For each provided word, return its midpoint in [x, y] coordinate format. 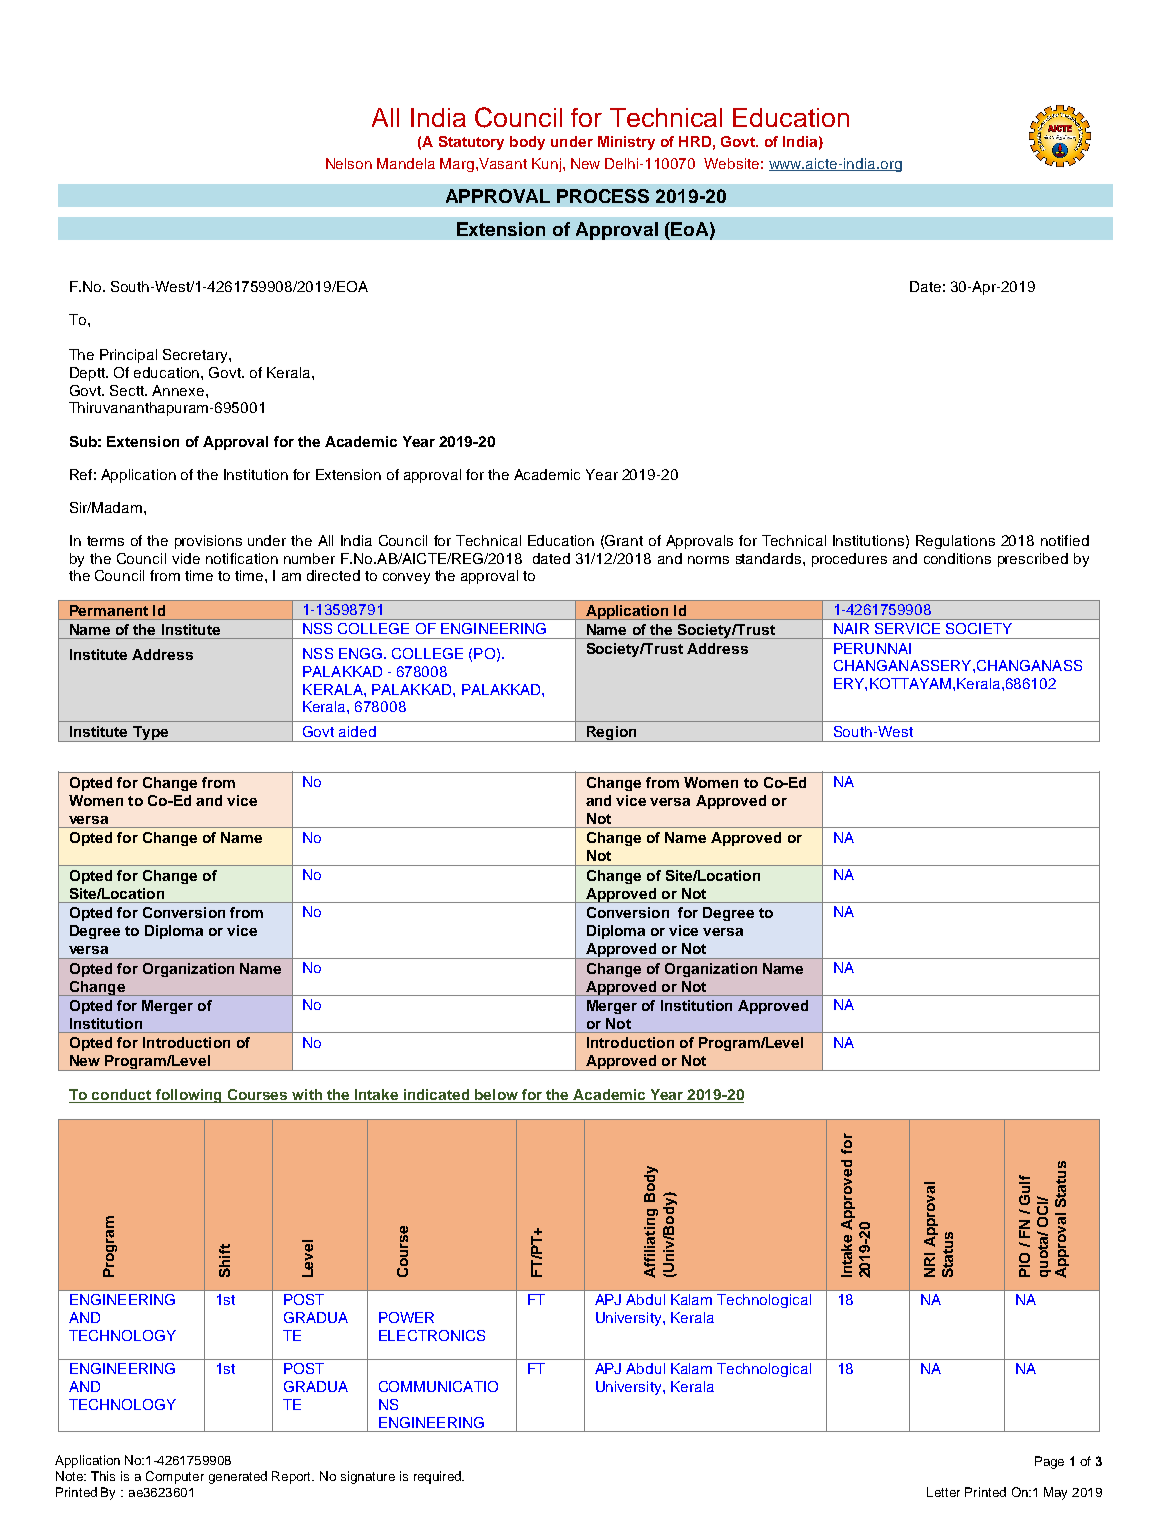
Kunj [546, 165]
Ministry [626, 143]
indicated [437, 1096]
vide [186, 558]
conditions [957, 558]
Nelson [349, 163]
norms [708, 560]
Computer [175, 1477]
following [188, 1096]
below [496, 1096]
